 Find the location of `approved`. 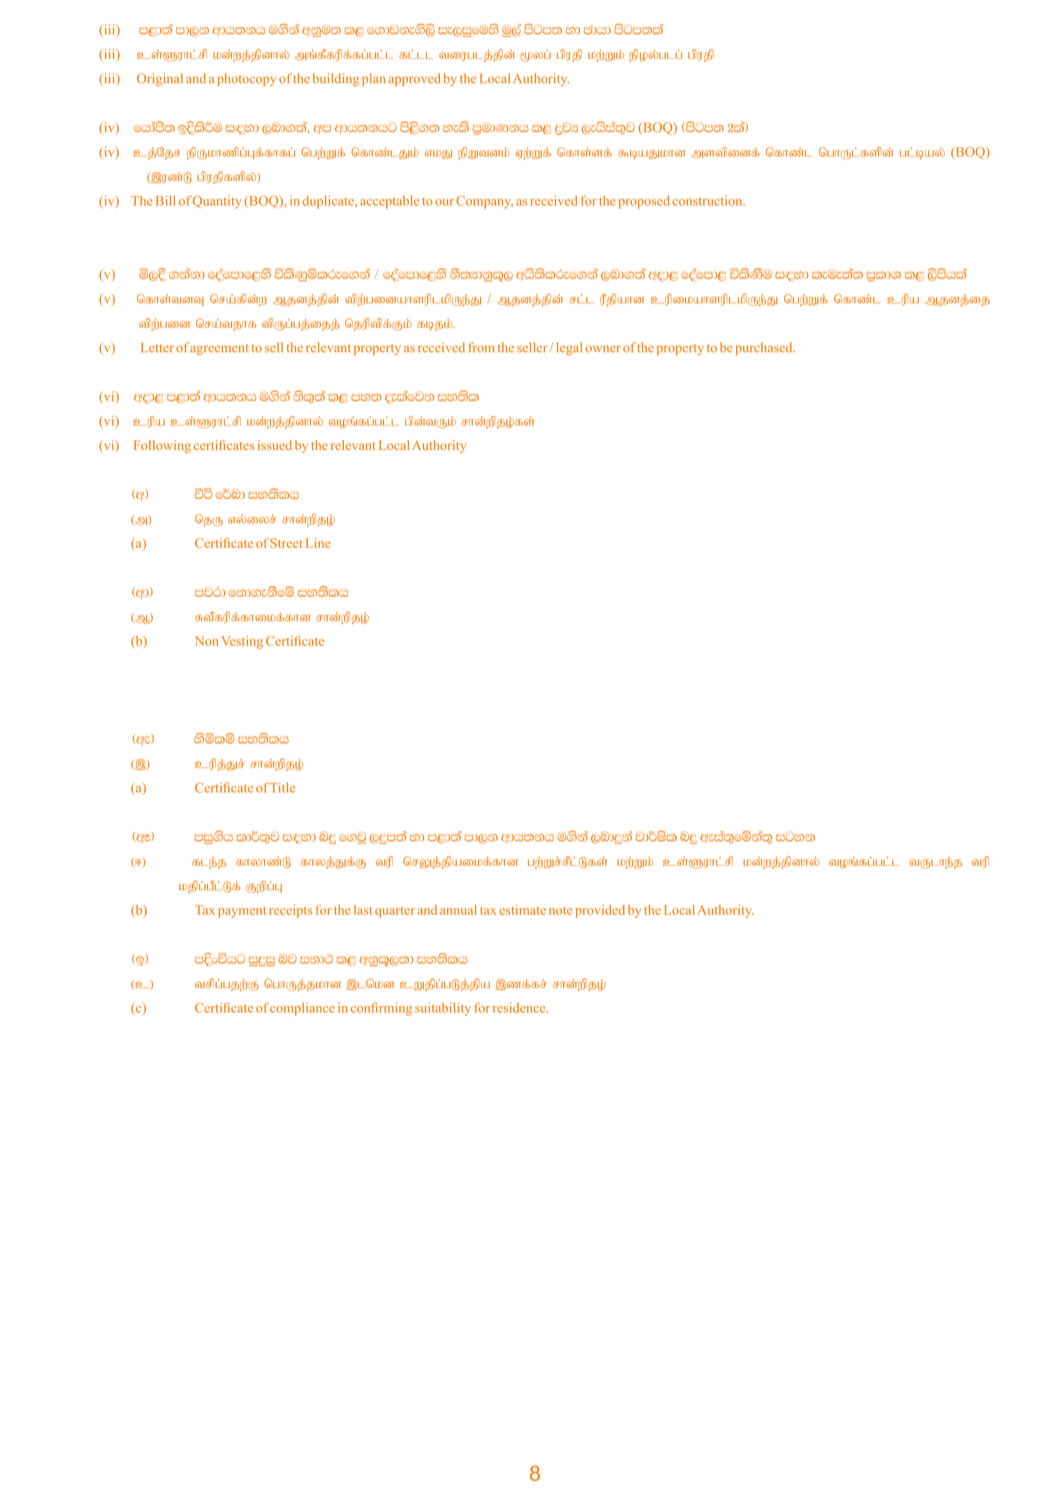

approved is located at coordinates (415, 79).
